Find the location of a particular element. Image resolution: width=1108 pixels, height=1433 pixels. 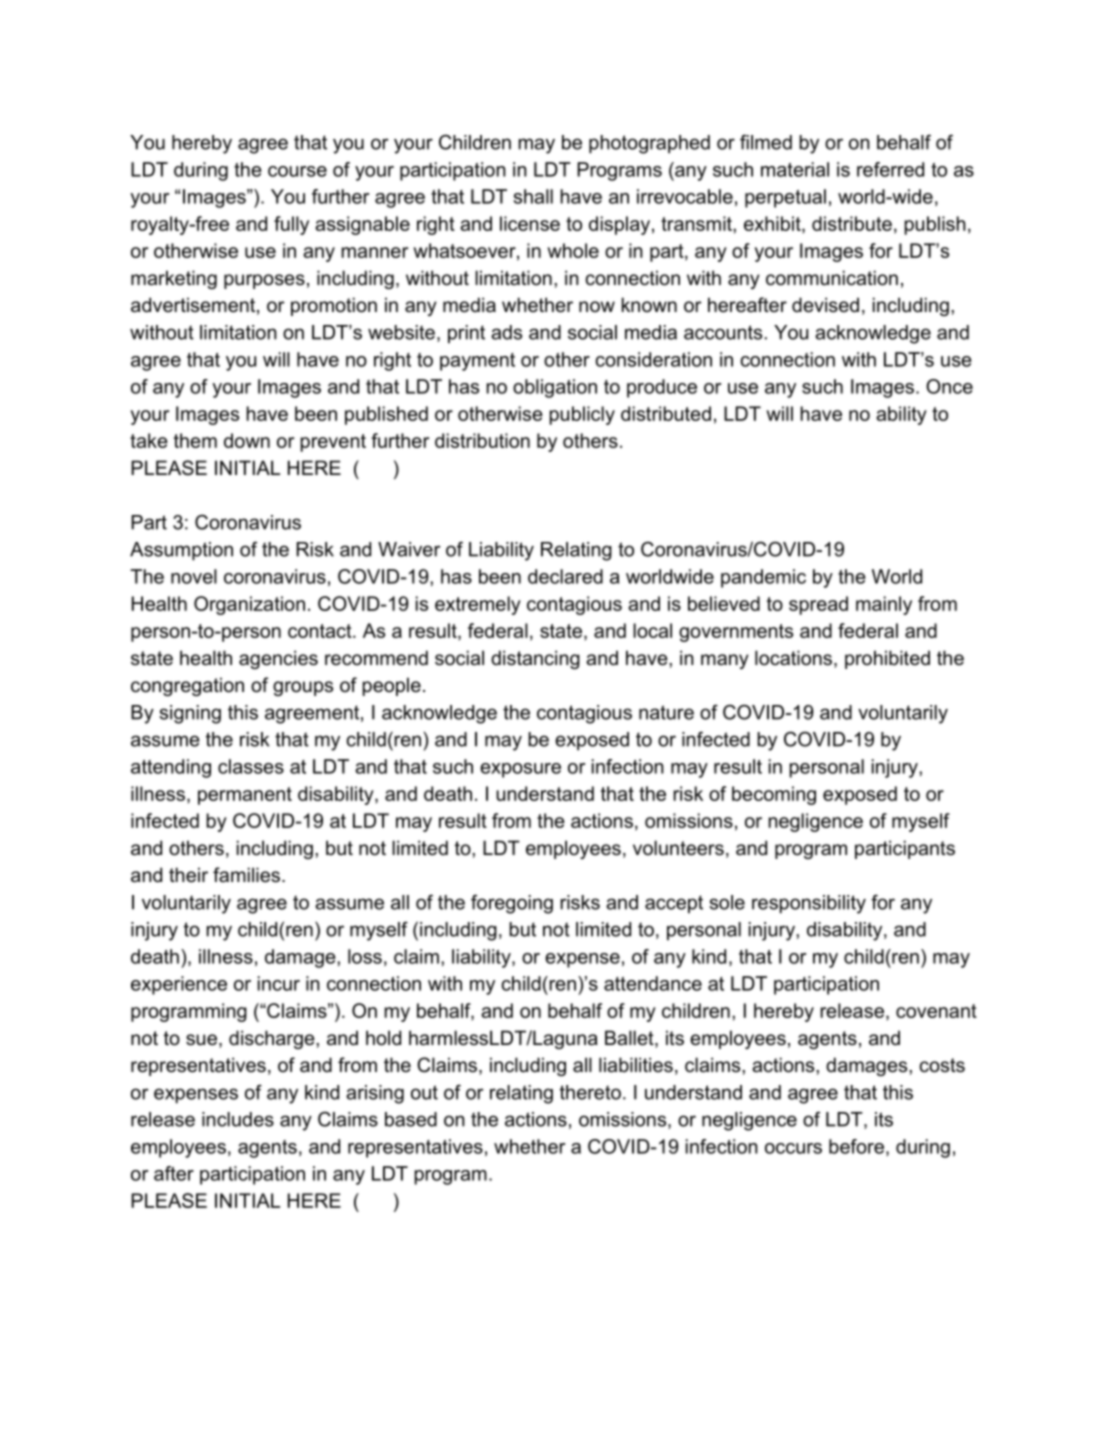

pandemic is located at coordinates (763, 578).
